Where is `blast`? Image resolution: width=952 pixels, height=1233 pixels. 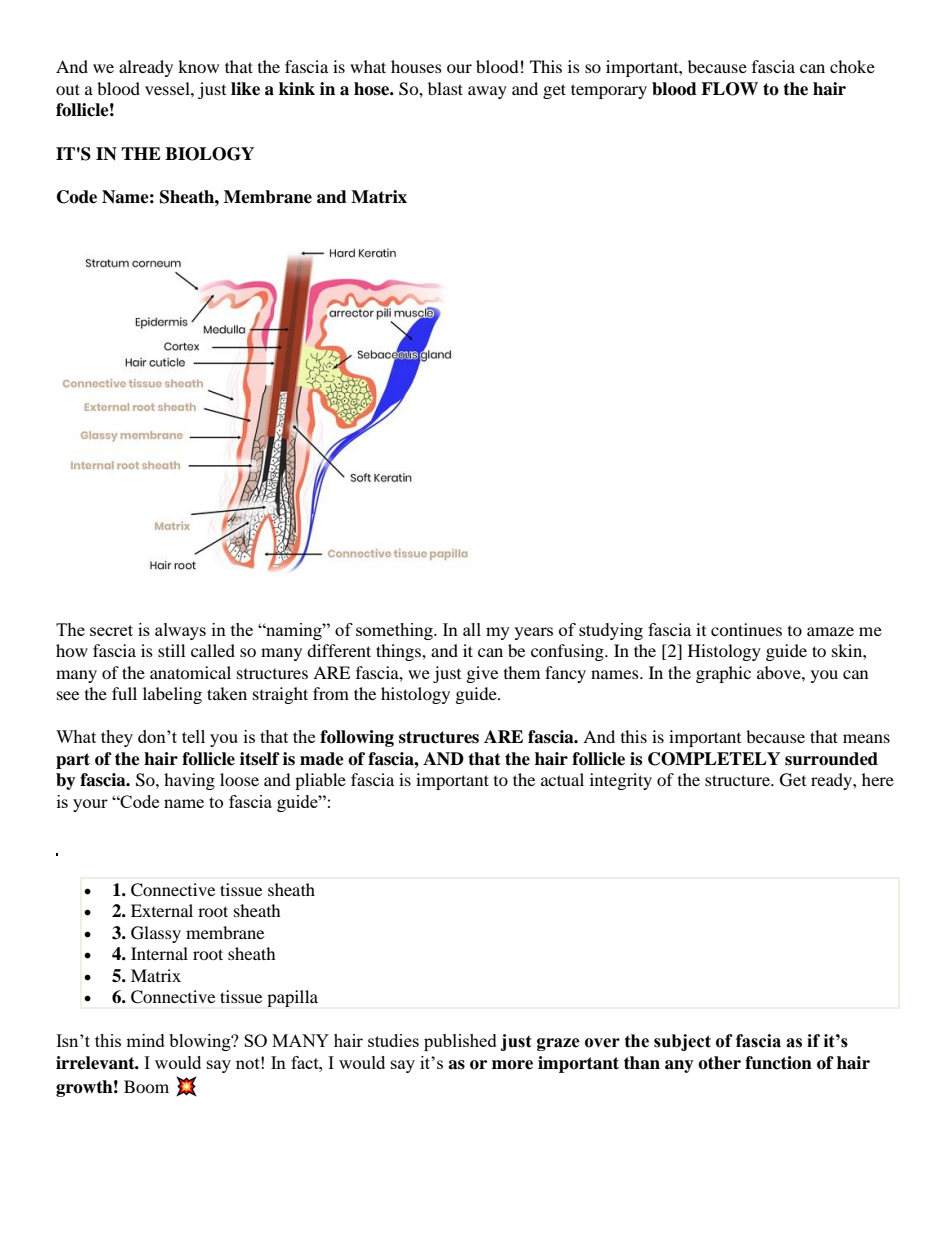
blast is located at coordinates (445, 88).
